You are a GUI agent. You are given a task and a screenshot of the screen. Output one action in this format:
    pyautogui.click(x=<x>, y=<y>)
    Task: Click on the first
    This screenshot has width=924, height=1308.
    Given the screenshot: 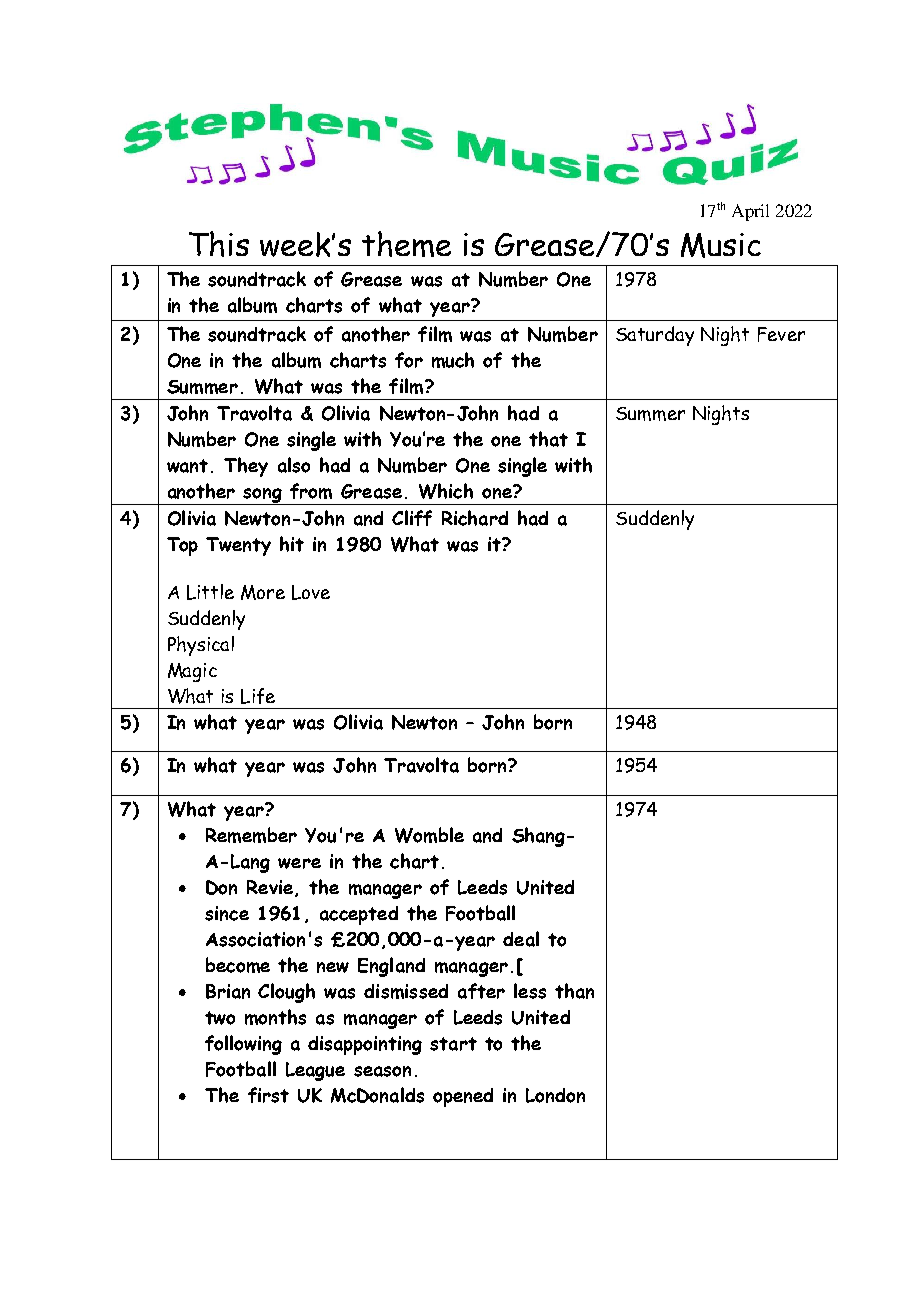 What is the action you would take?
    pyautogui.click(x=268, y=1095)
